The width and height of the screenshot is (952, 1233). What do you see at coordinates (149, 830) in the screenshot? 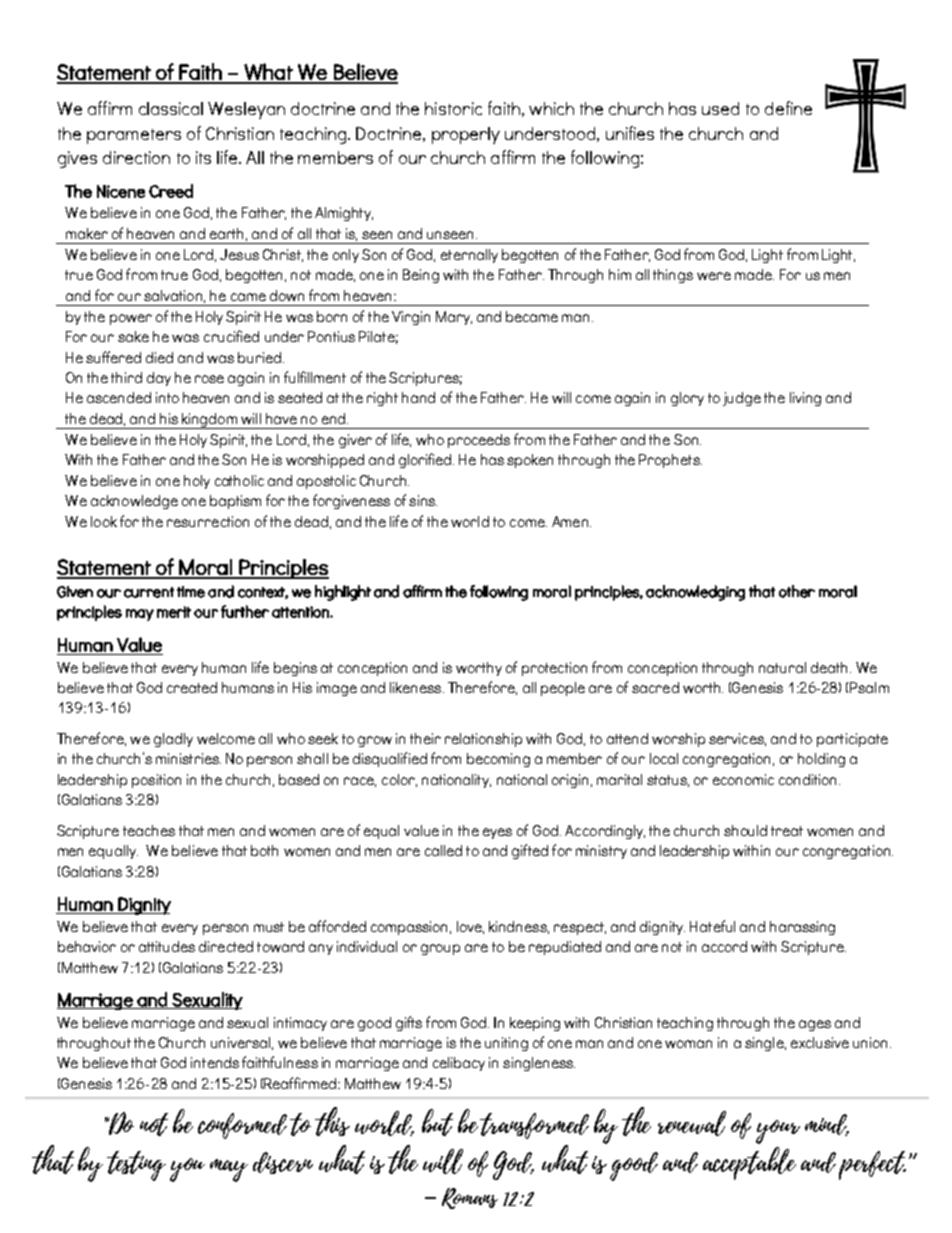
I see `teaches` at bounding box center [149, 830].
